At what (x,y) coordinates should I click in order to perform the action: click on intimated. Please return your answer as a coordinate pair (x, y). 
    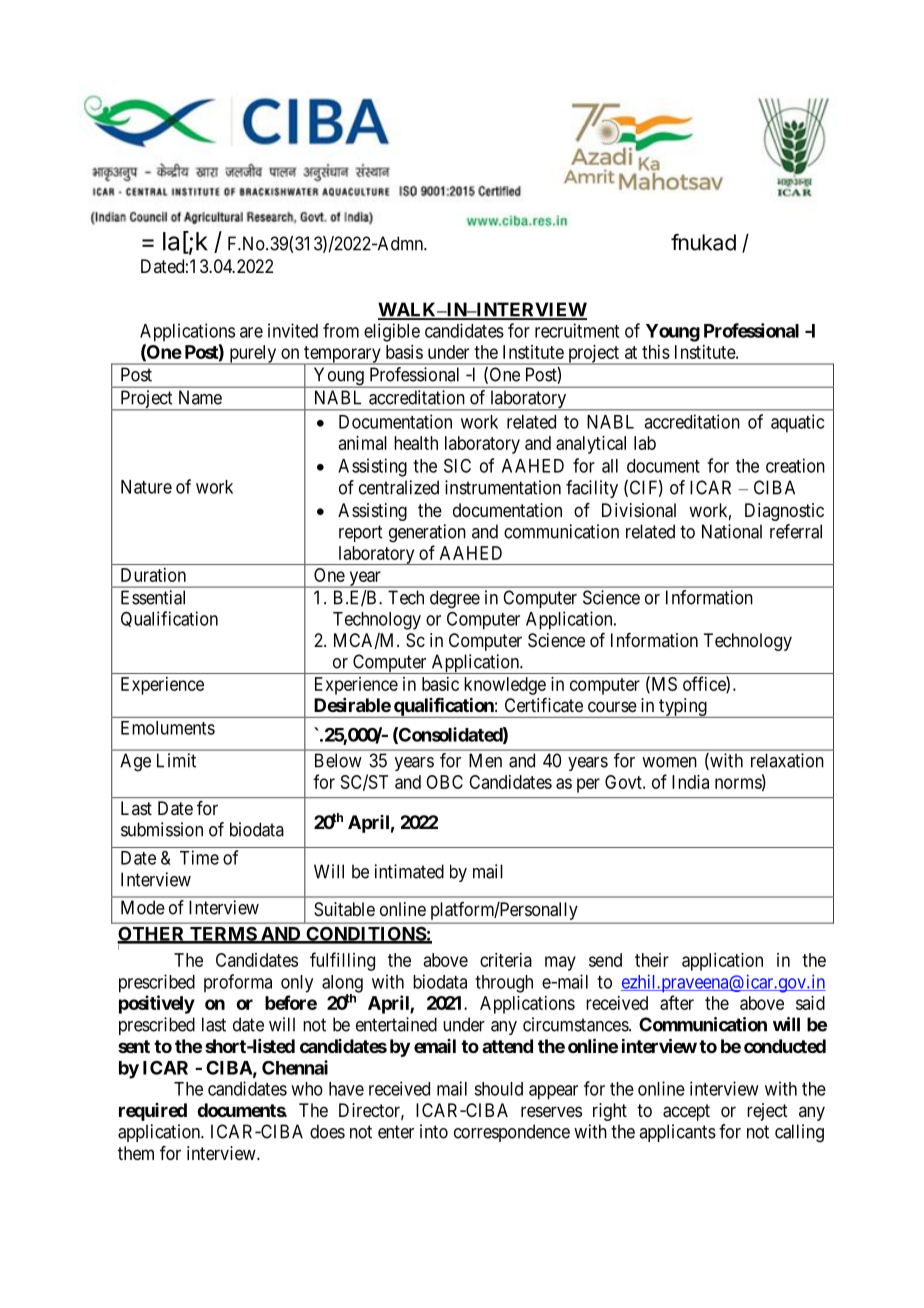
    Looking at the image, I should click on (409, 871).
